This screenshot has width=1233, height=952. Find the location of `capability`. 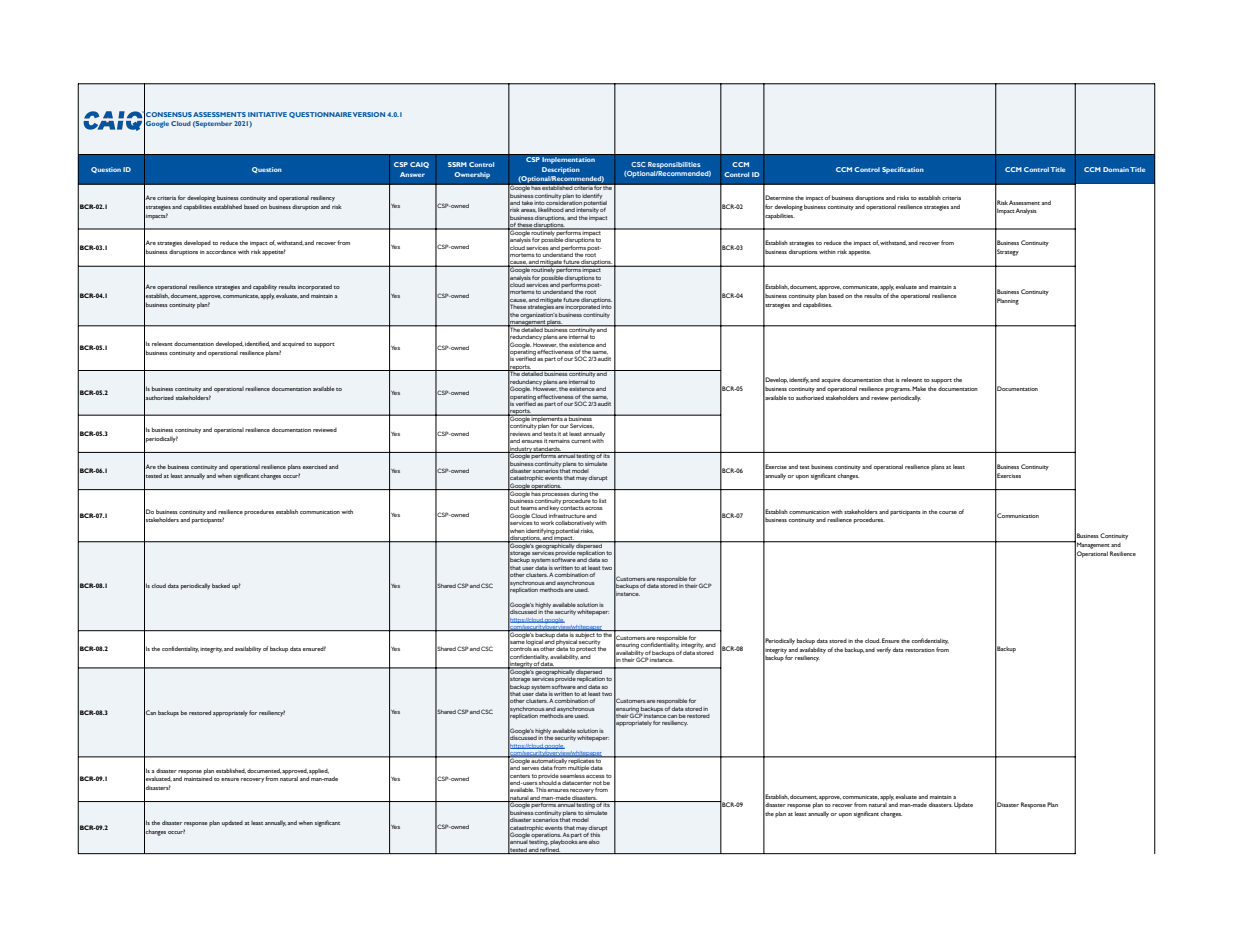

capability is located at coordinates (265, 287).
